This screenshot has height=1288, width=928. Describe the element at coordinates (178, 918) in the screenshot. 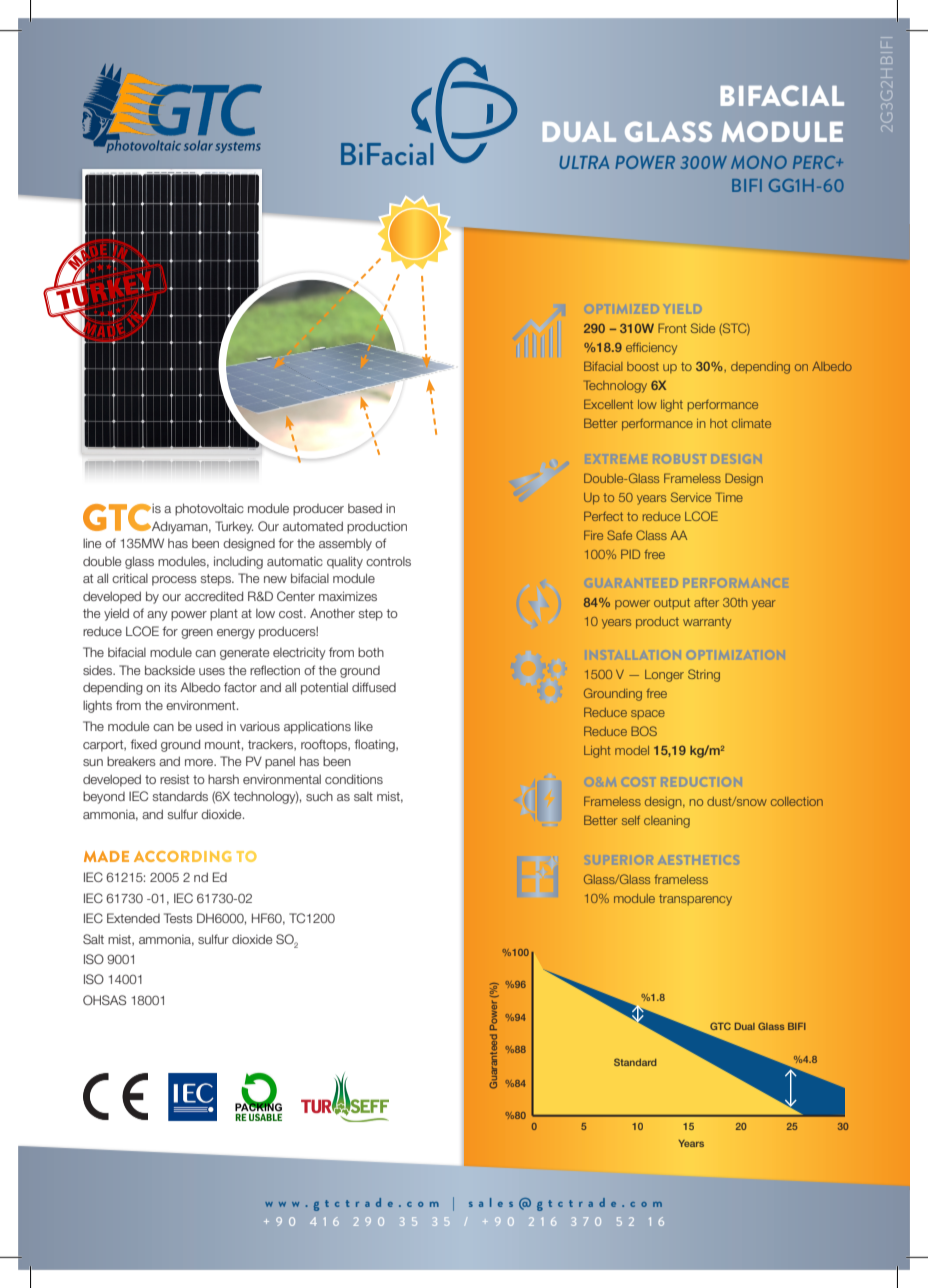

I see `Tests` at that location.
